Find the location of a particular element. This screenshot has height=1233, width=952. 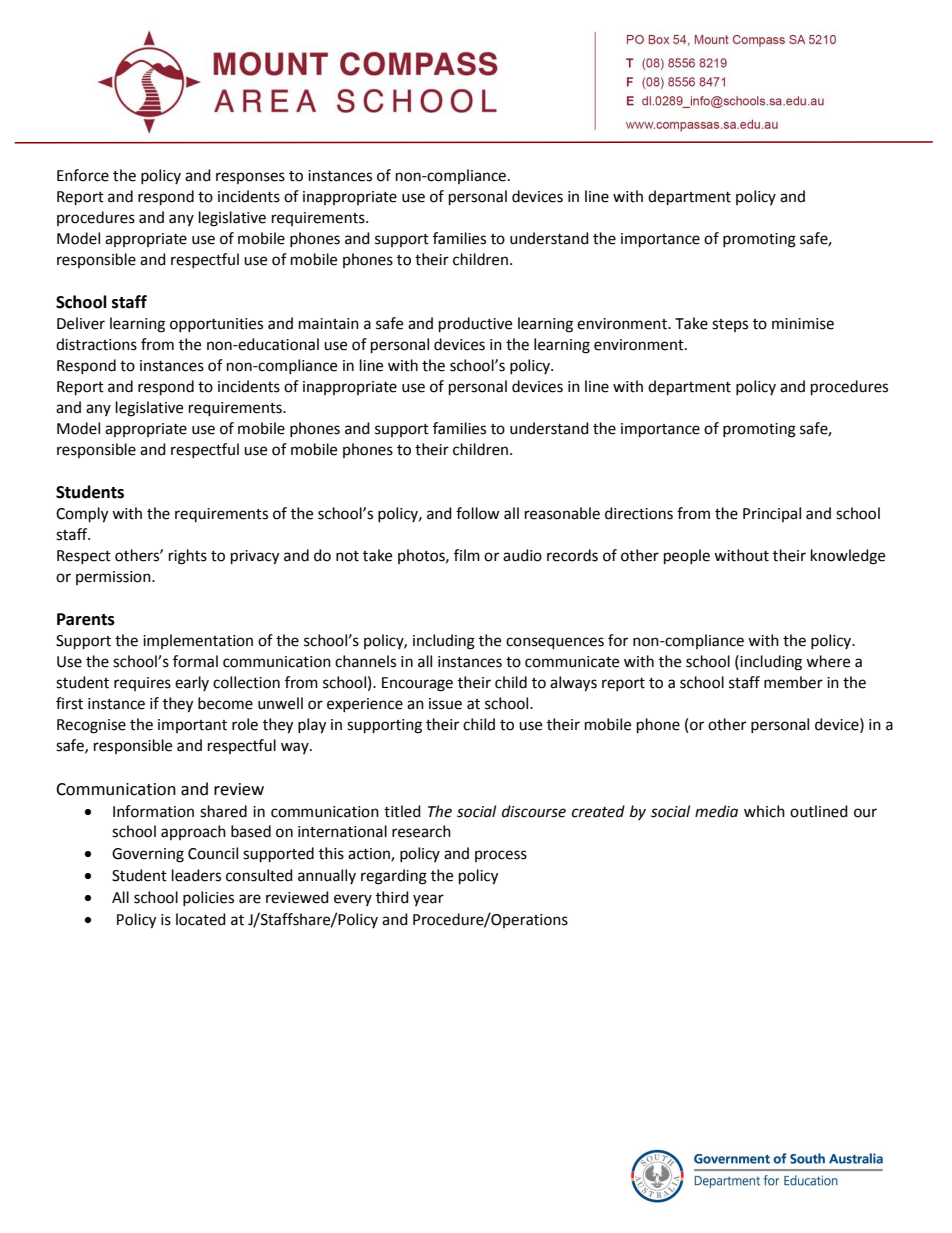

steps is located at coordinates (730, 325).
